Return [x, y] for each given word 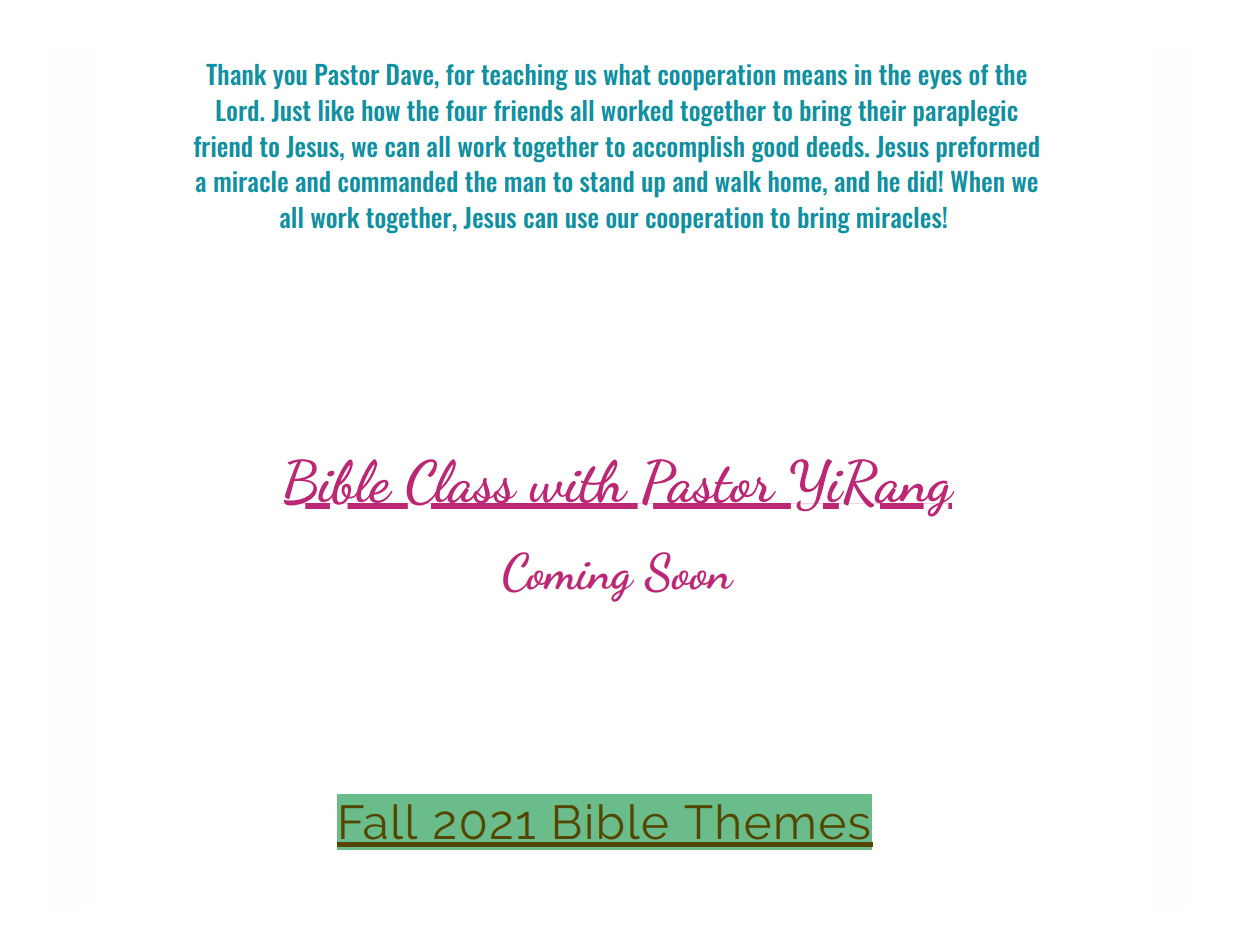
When [977, 181]
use [582, 220]
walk [738, 181]
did [922, 181]
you [290, 79]
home [795, 181]
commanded [397, 181]
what [627, 74]
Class [462, 483]
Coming [568, 577]
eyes [940, 79]
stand [607, 181]
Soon [689, 572]
